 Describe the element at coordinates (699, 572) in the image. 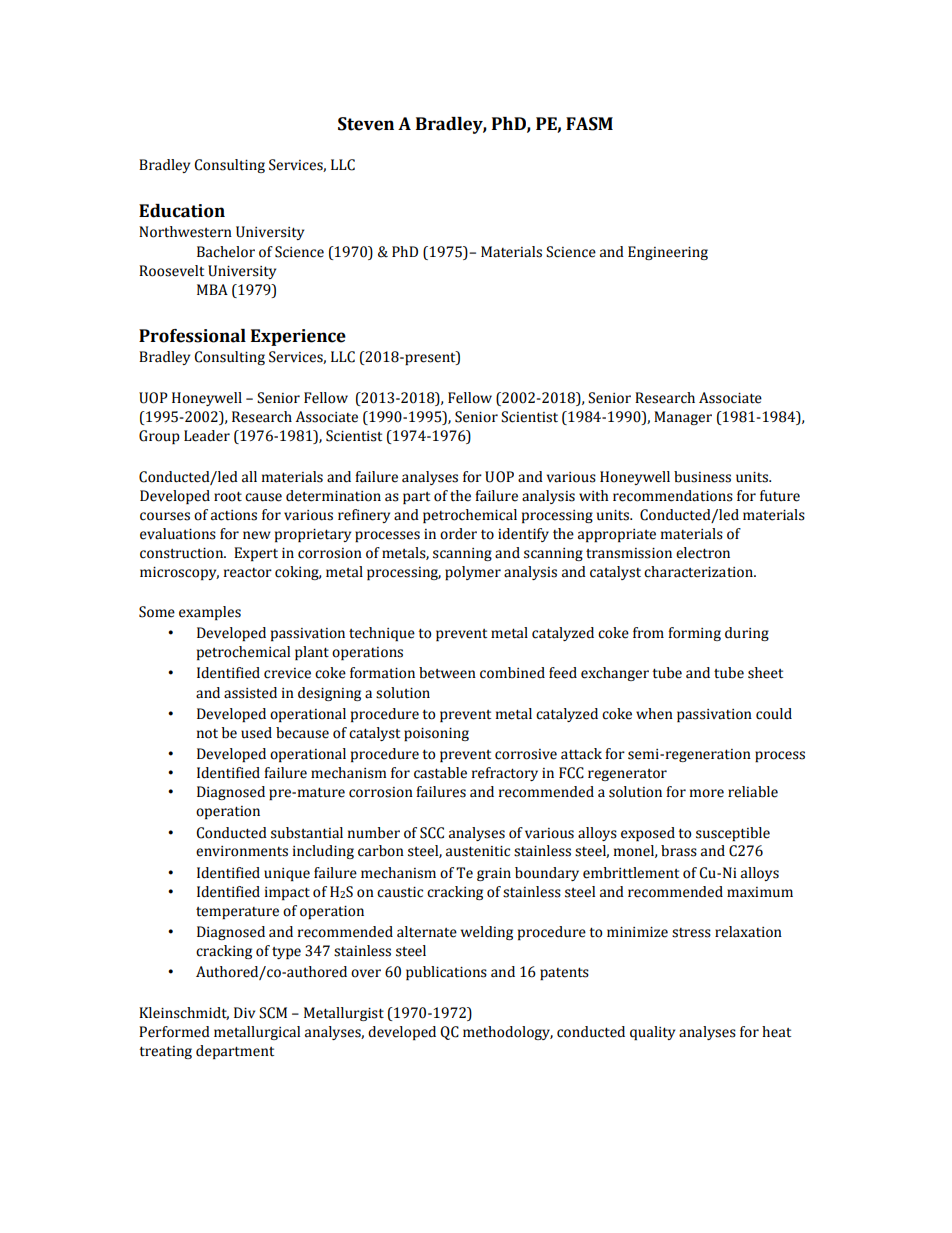

I see `characterization` at that location.
